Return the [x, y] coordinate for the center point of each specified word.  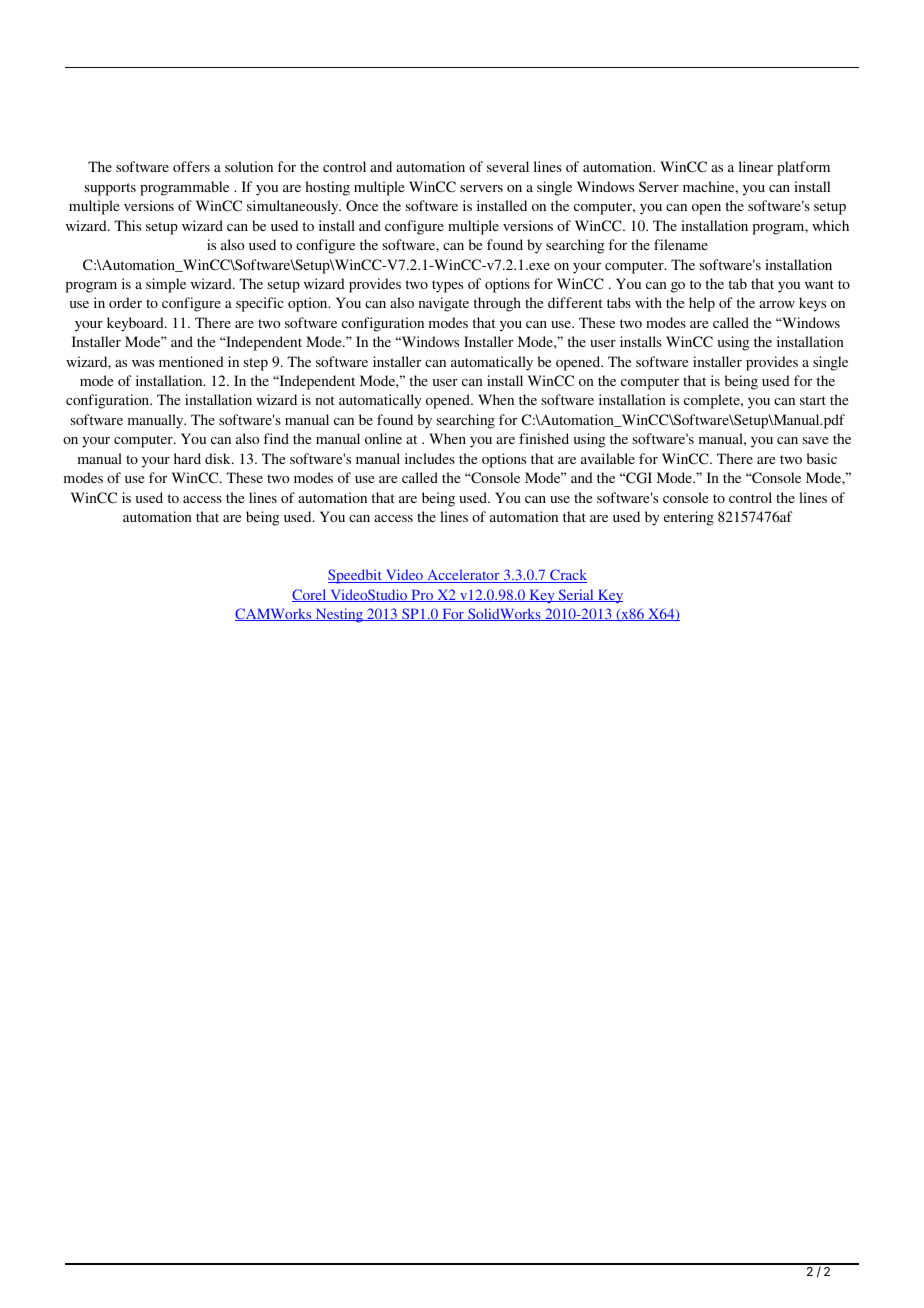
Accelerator [463, 576]
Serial [576, 595]
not [325, 400]
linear [756, 166]
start [813, 400]
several [508, 166]
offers [191, 166]
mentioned [191, 361]
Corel [310, 595]
